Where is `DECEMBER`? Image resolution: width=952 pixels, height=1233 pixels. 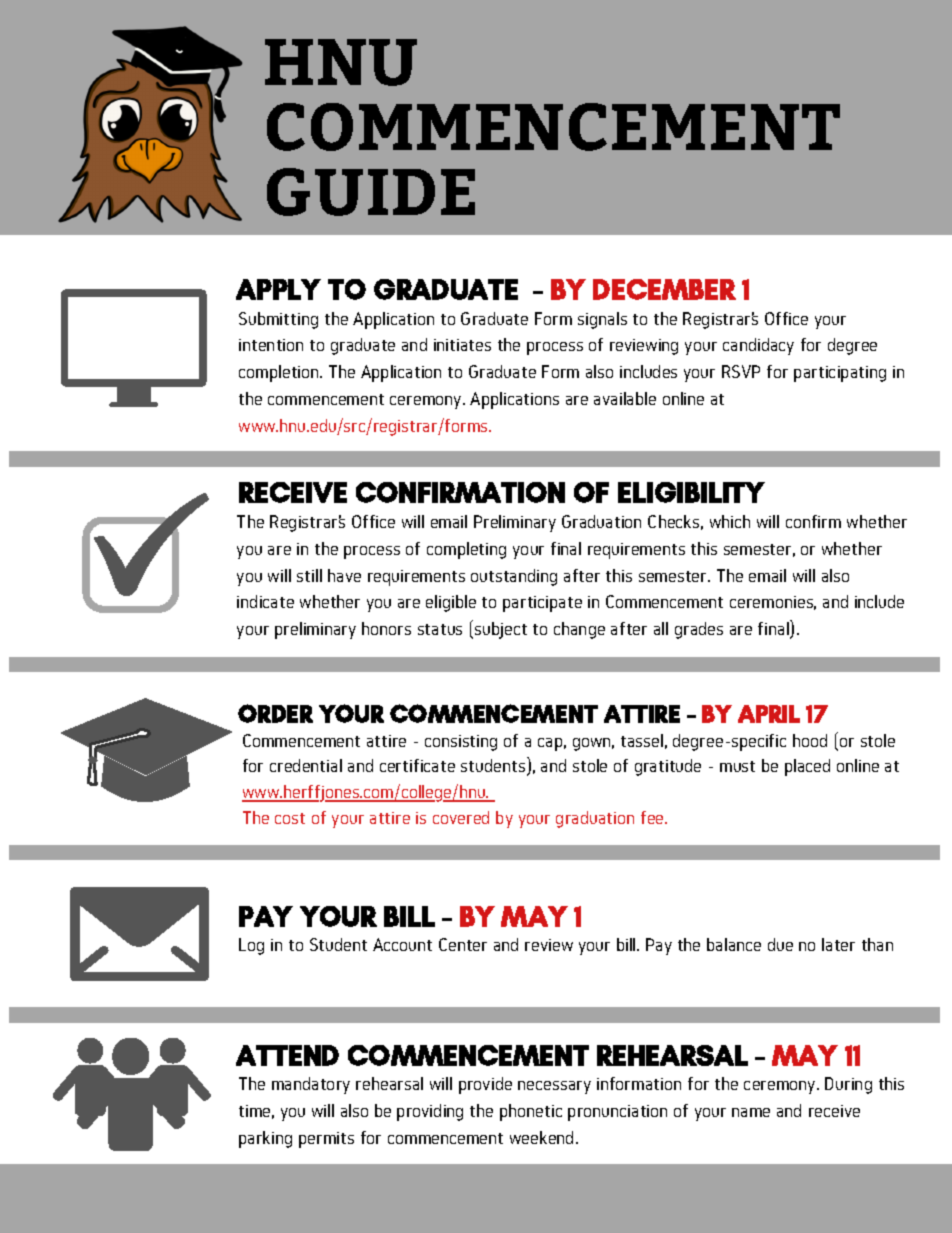 DECEMBER is located at coordinates (664, 289).
